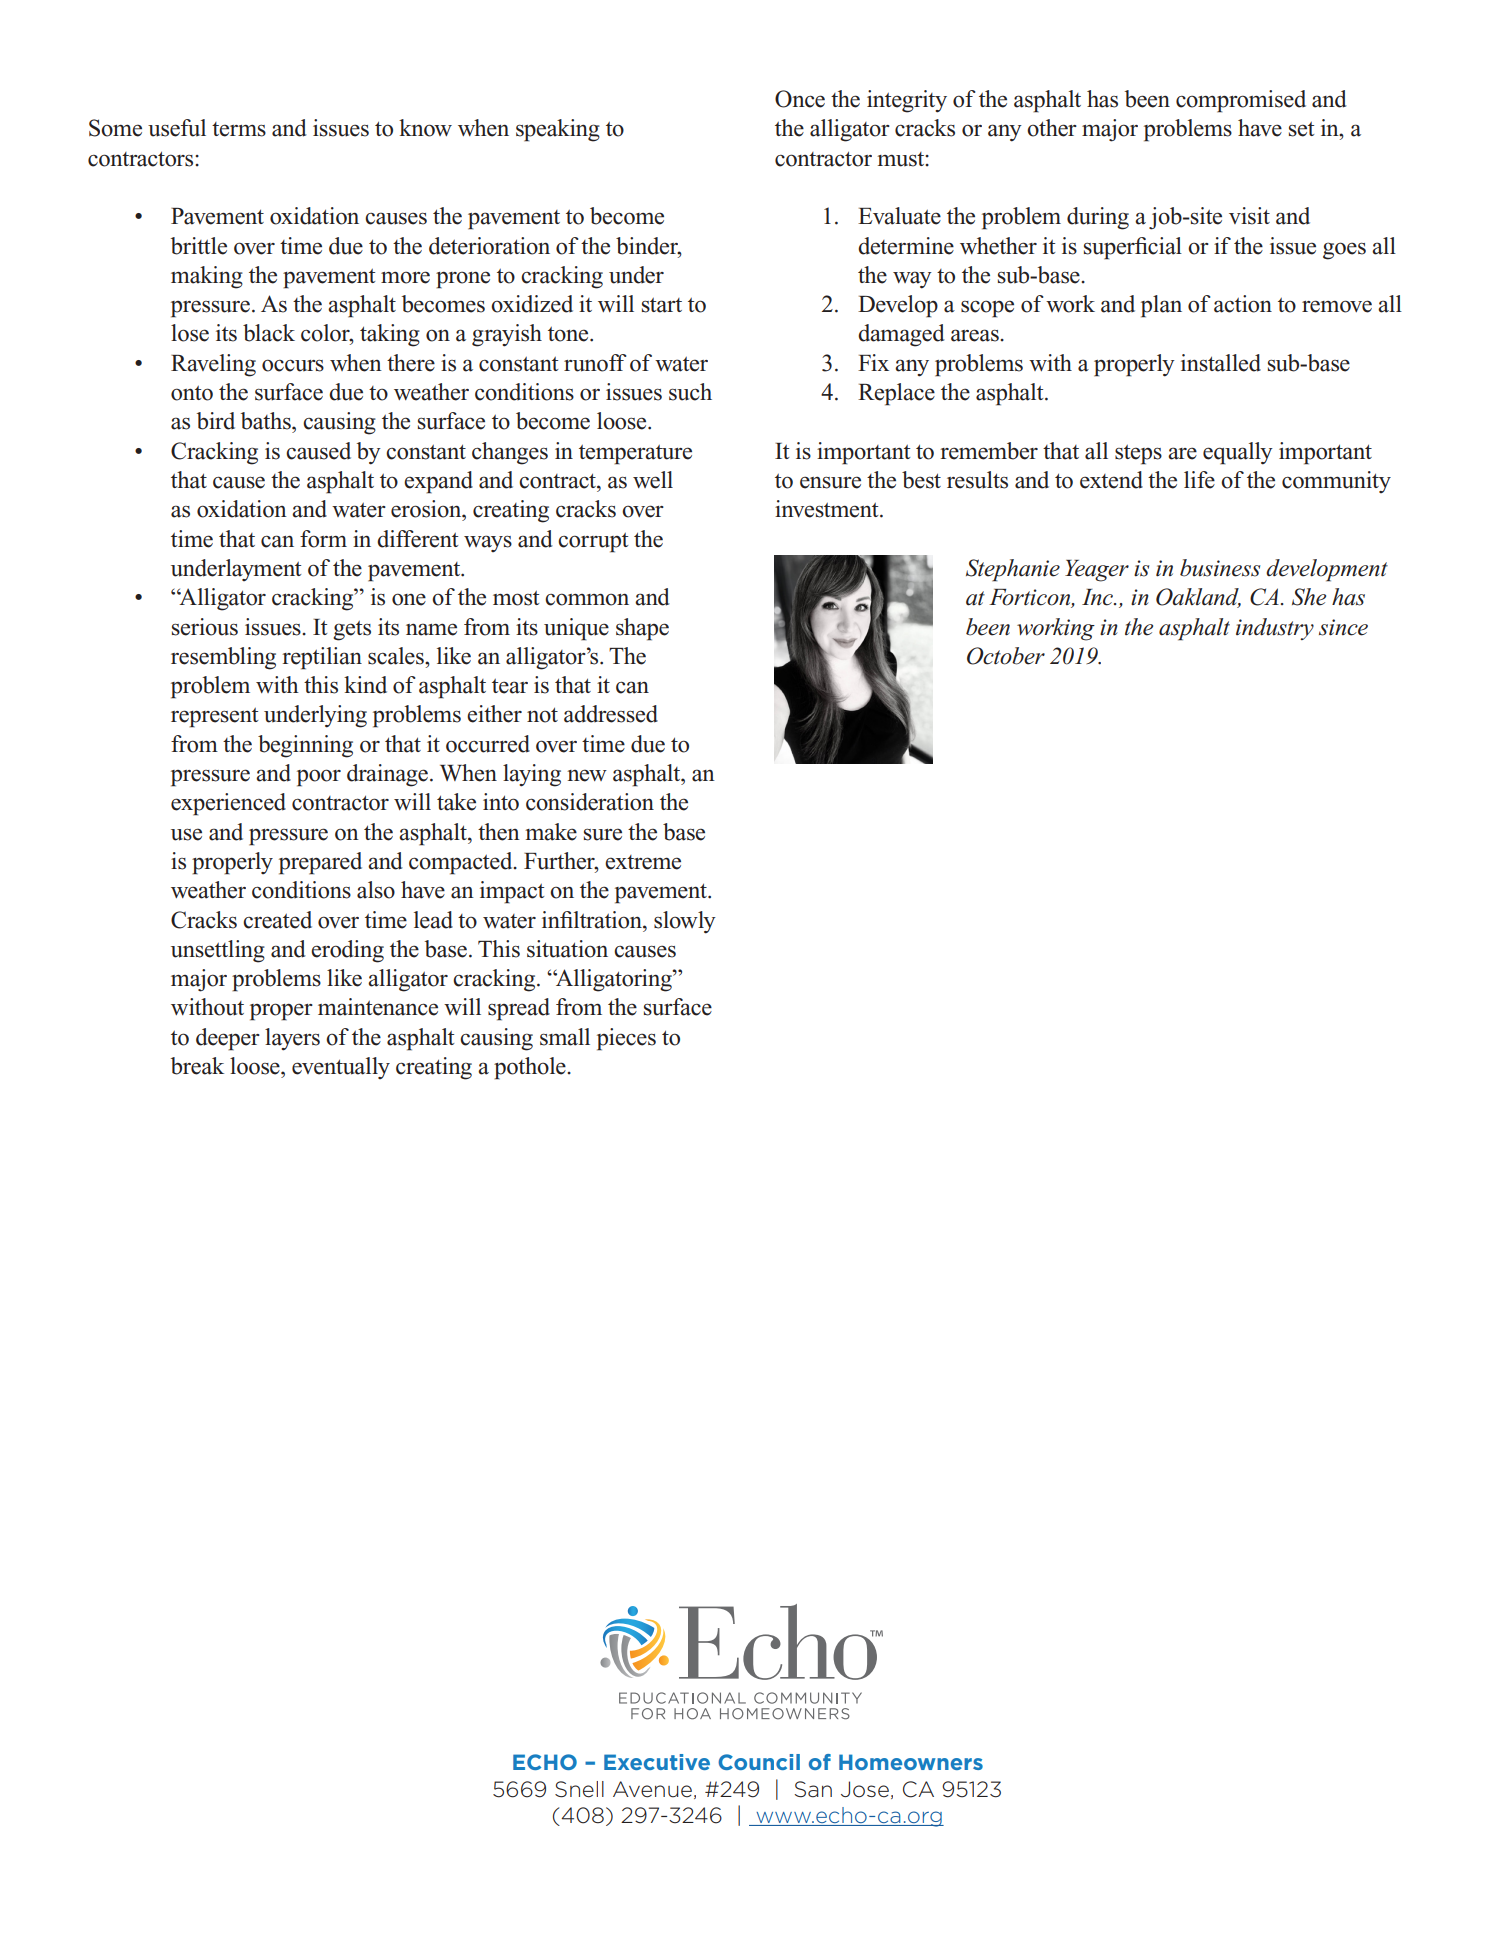  I want to click on terms, so click(239, 129).
